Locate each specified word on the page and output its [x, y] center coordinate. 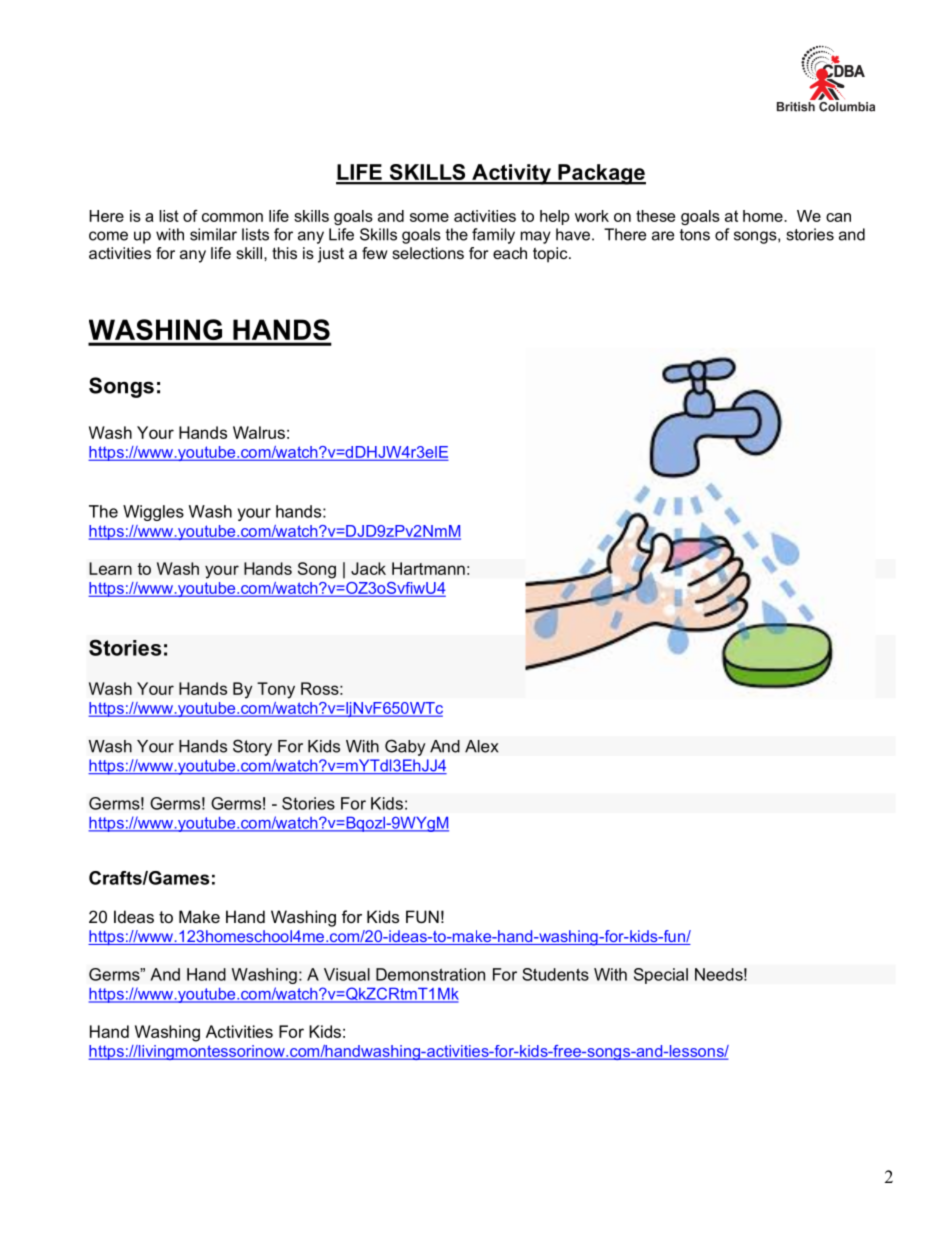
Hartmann [428, 568]
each [510, 253]
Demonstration [430, 974]
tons [695, 235]
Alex [482, 746]
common [232, 217]
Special [661, 976]
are [663, 236]
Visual [347, 974]
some [429, 217]
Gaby [405, 747]
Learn [110, 568]
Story [252, 747]
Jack [368, 568]
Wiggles [153, 513]
